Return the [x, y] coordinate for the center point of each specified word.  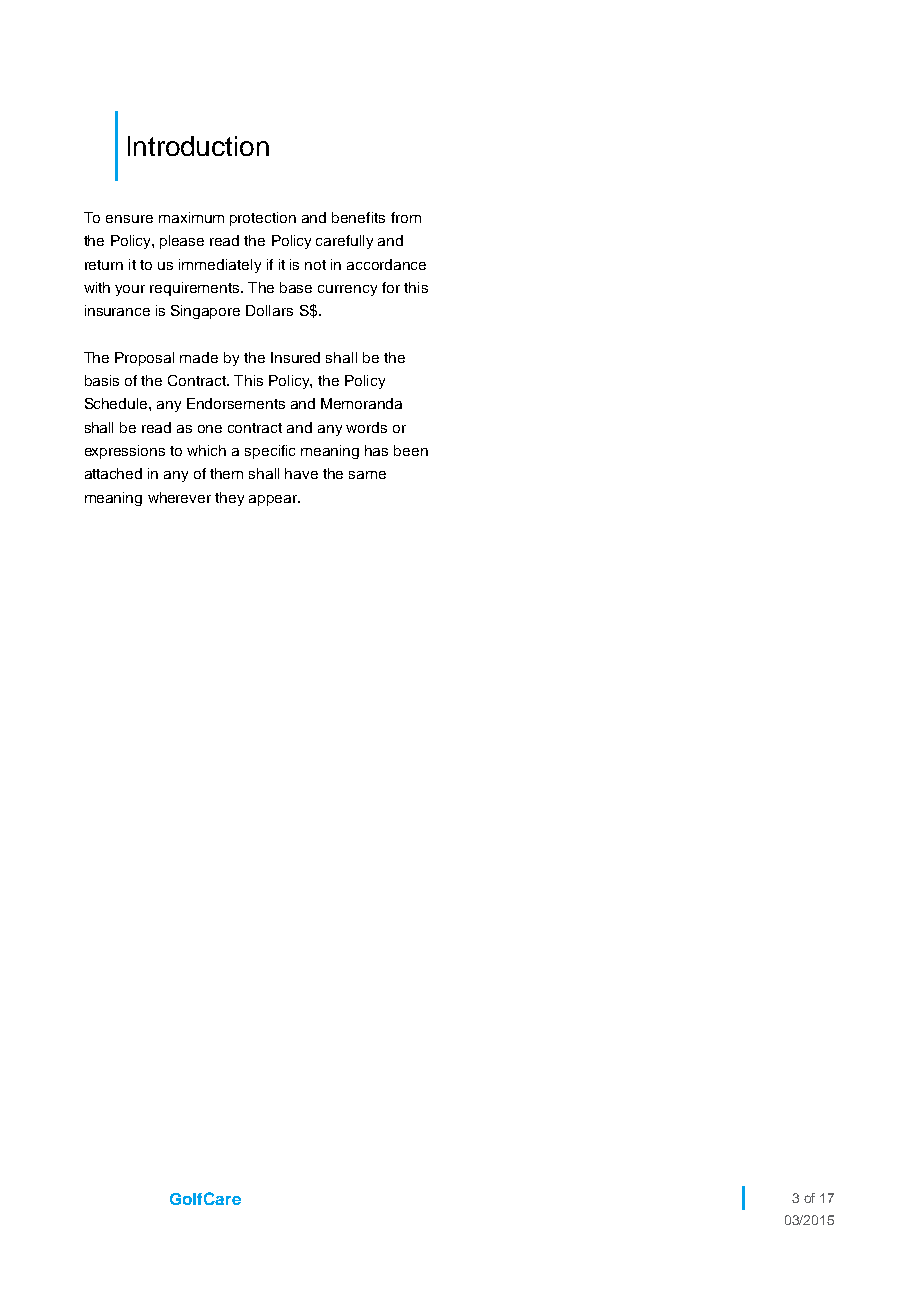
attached [113, 473]
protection [263, 219]
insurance [117, 310]
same [367, 475]
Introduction [198, 146]
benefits [358, 217]
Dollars [269, 310]
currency [347, 290]
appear [274, 500]
